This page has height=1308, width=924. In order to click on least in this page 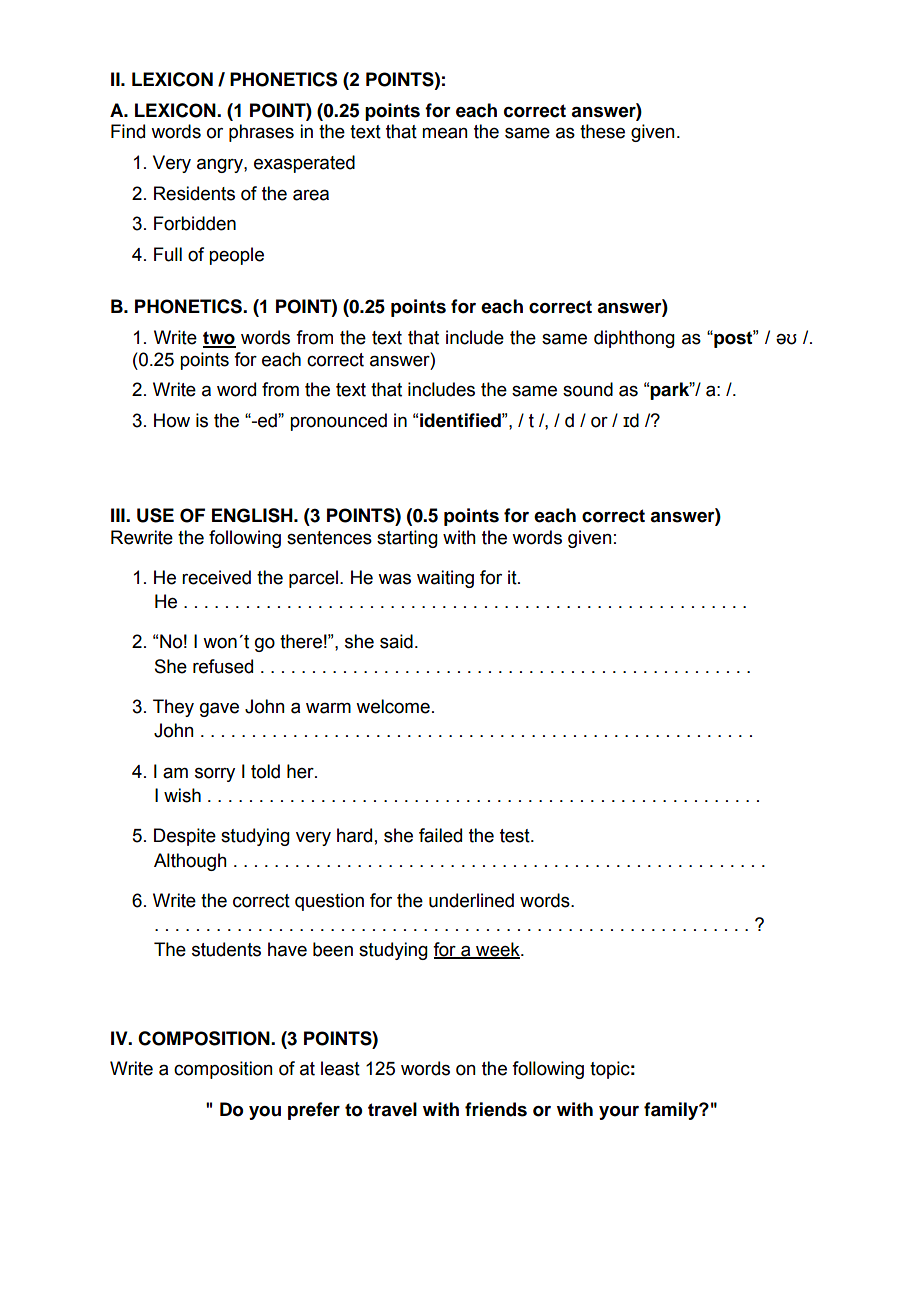, I will do `click(340, 1068)`.
